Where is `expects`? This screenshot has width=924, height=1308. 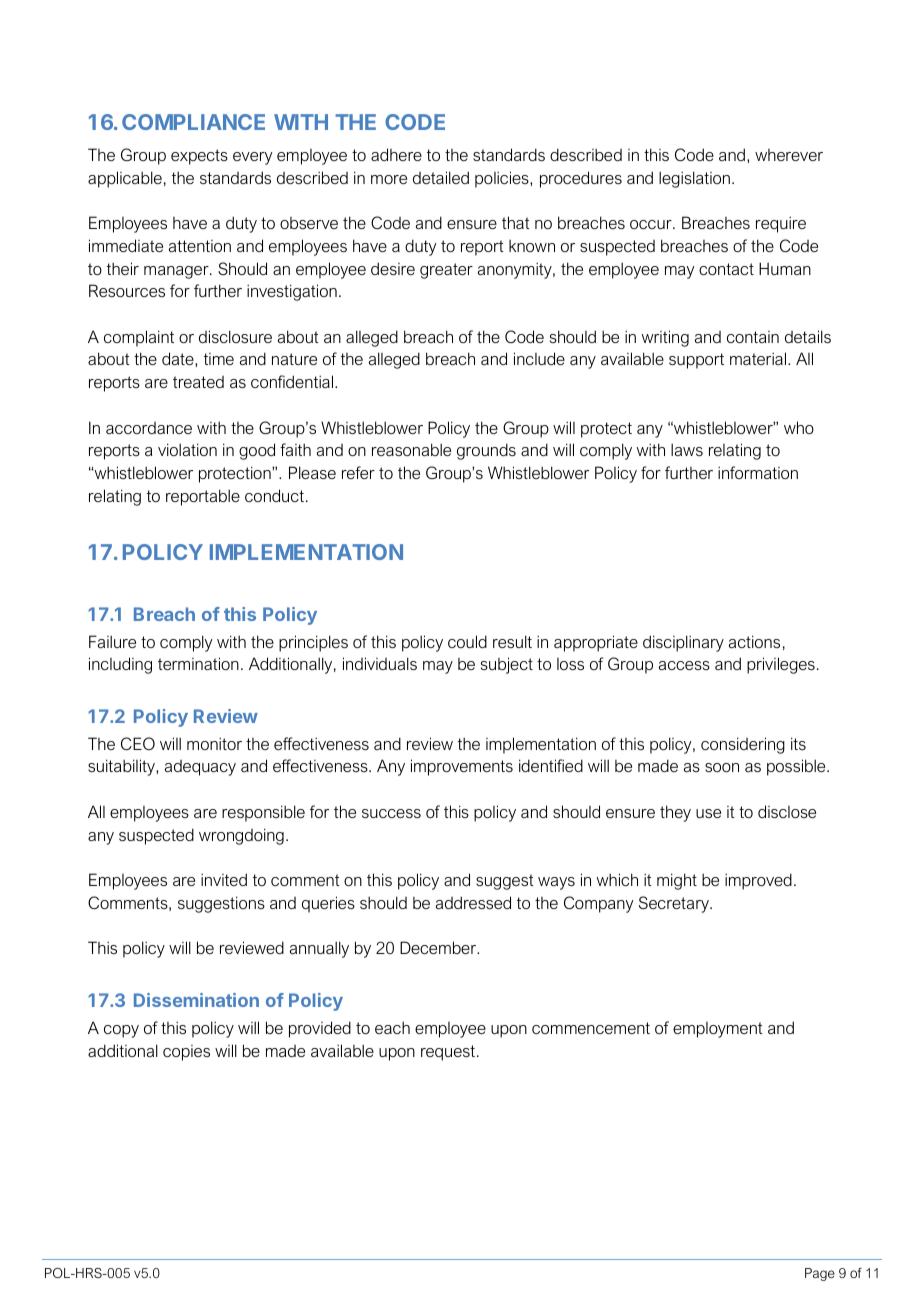 expects is located at coordinates (199, 157).
